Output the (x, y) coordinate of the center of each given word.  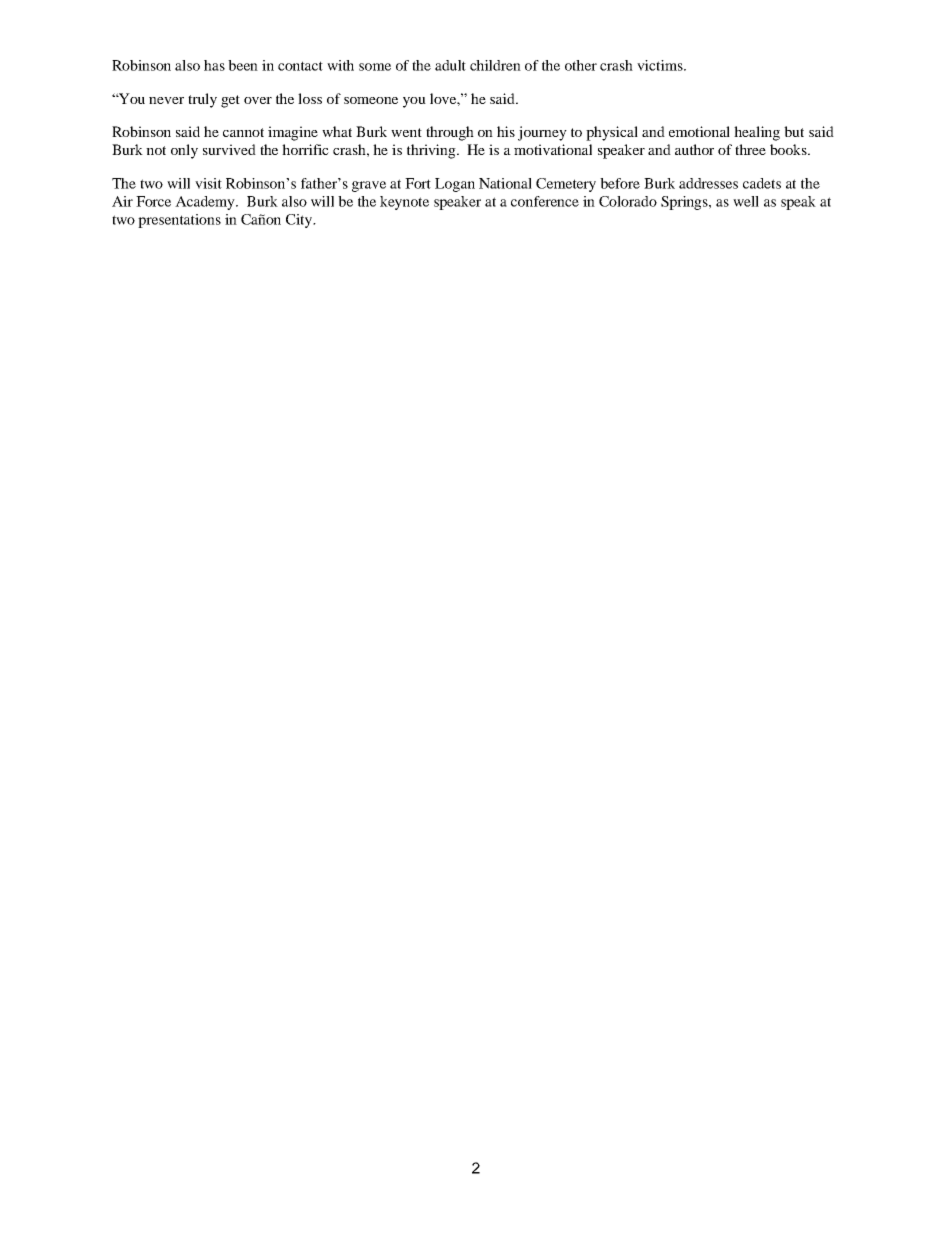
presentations (179, 221)
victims (661, 65)
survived (229, 149)
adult (450, 65)
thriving (432, 151)
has (214, 65)
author (694, 149)
